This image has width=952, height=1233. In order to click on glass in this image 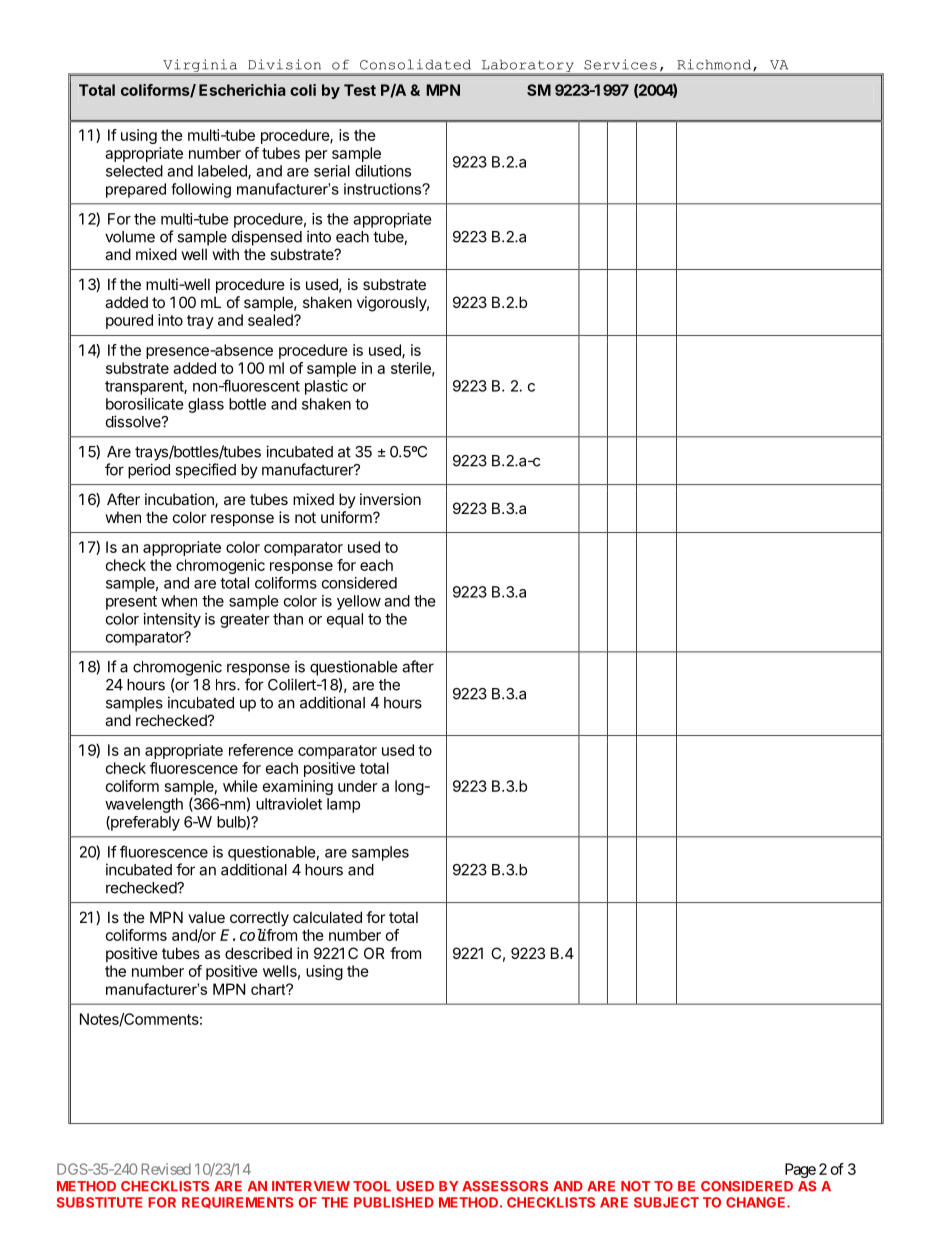, I will do `click(206, 405)`.
